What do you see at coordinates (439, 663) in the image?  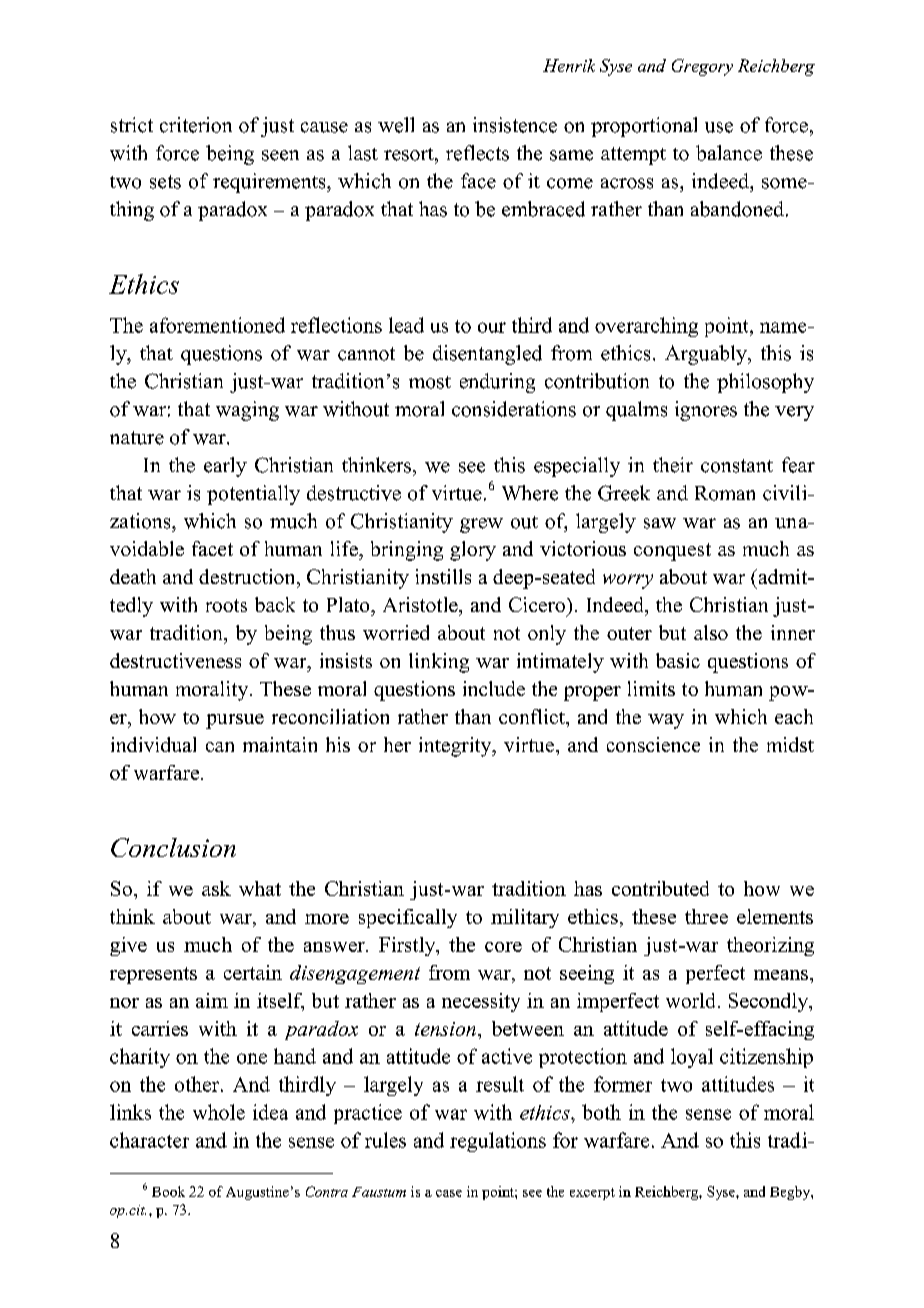 I see `linking` at bounding box center [439, 663].
